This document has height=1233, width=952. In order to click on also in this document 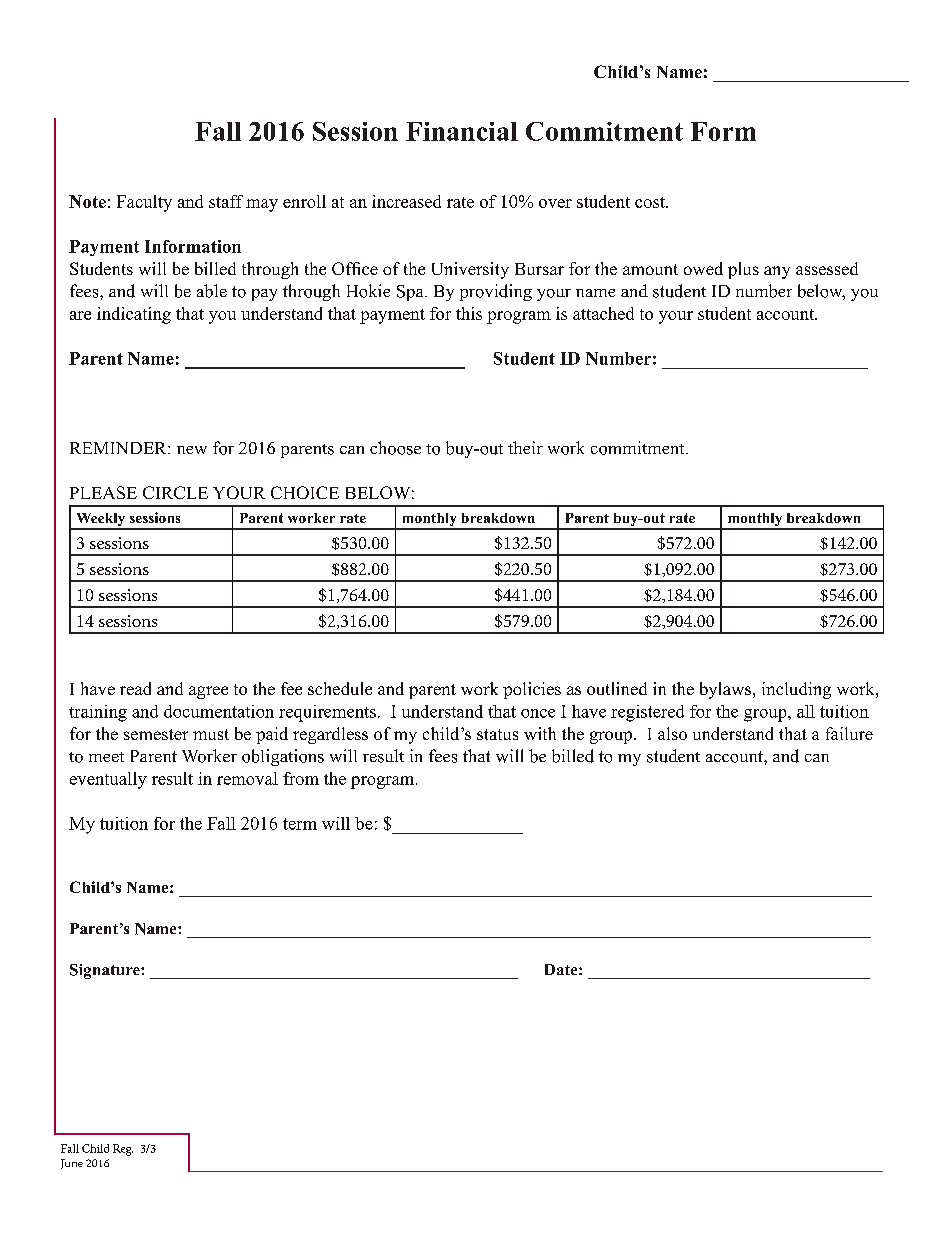, I will do `click(672, 733)`.
